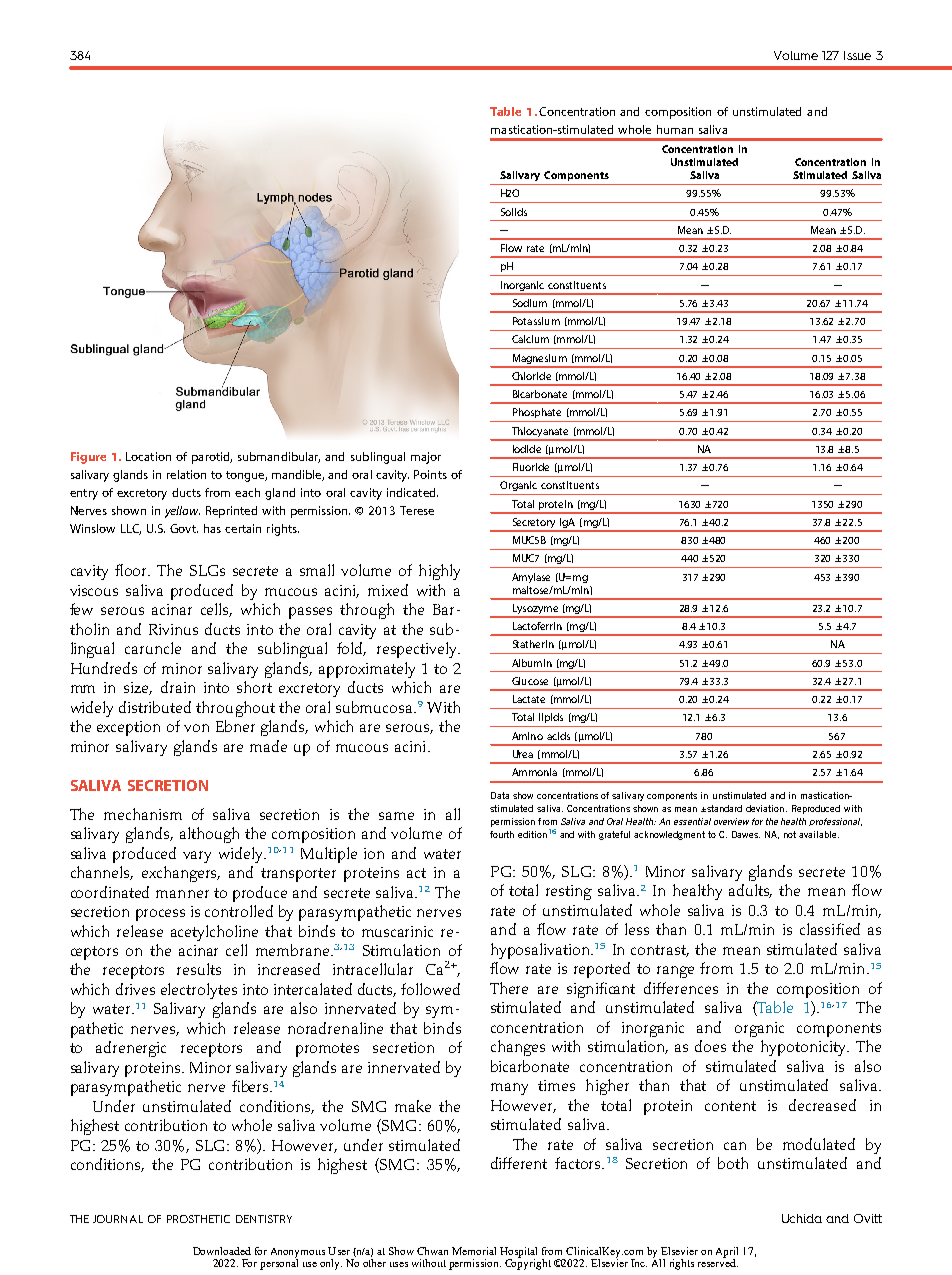 This screenshot has width=952, height=1275. Describe the element at coordinates (430, 474) in the screenshot. I see `Points` at that location.
